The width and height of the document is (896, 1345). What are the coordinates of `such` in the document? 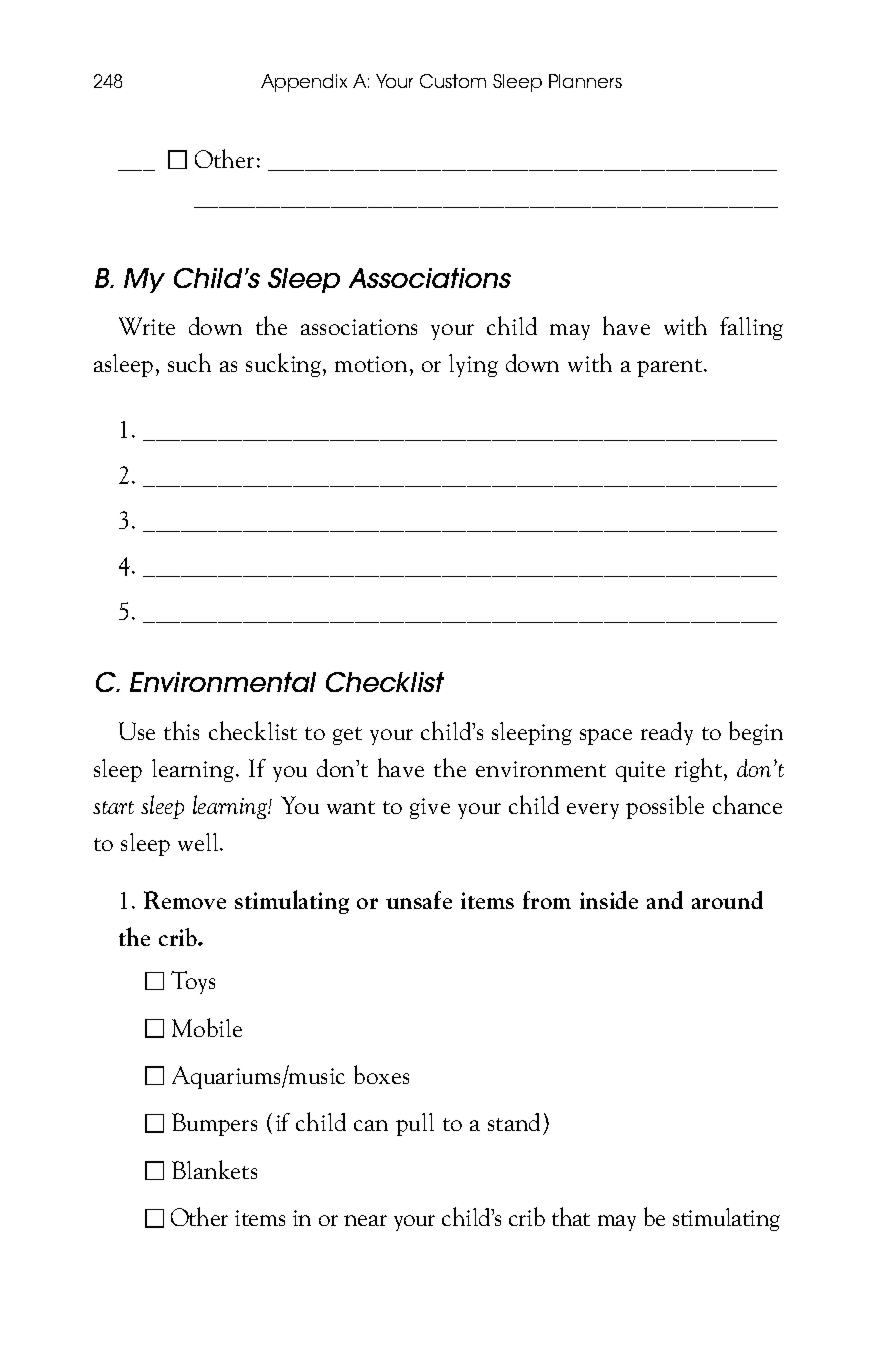 It's located at (189, 362).
